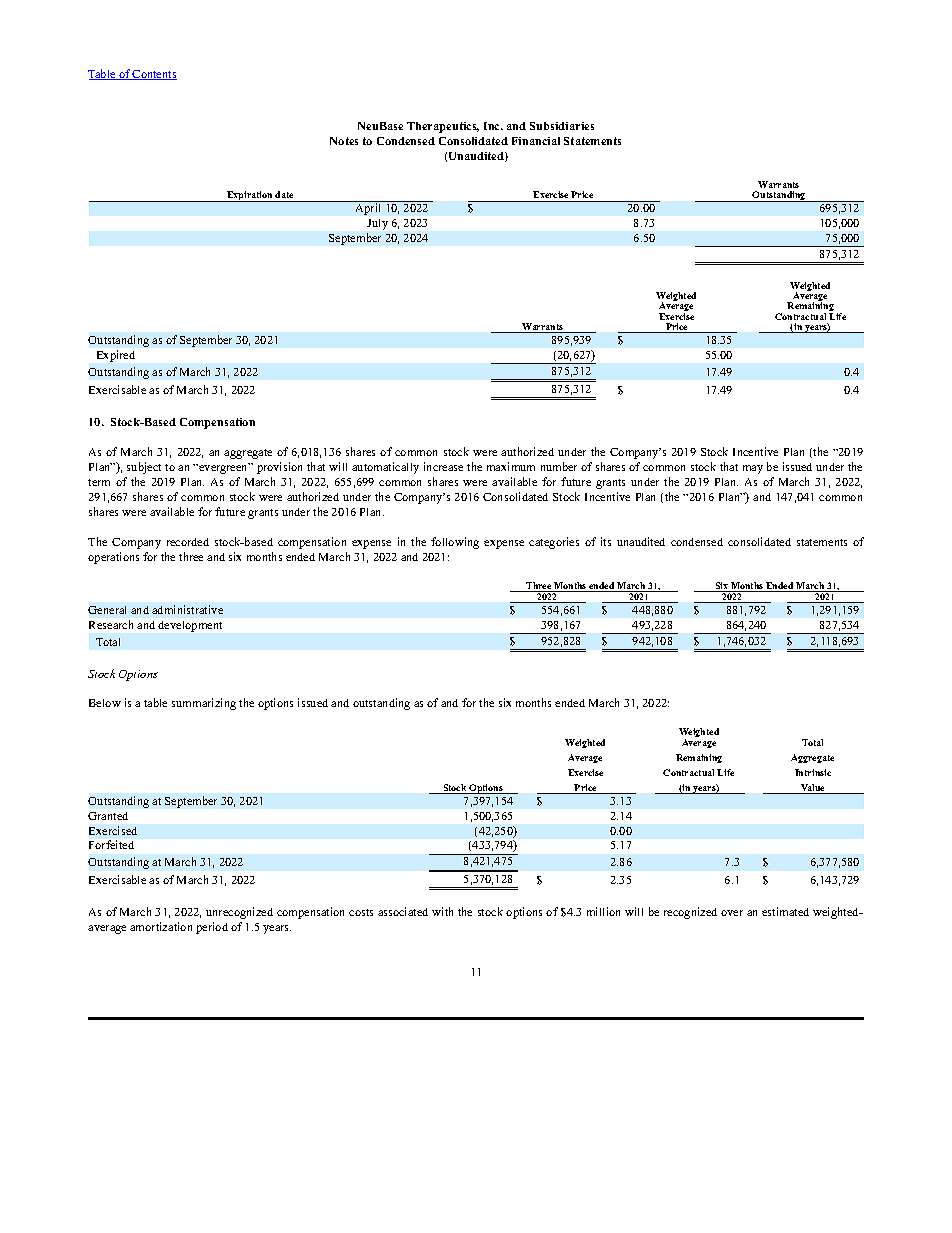 The width and height of the image is (952, 1233). What do you see at coordinates (250, 196) in the image?
I see `Expiration` at bounding box center [250, 196].
